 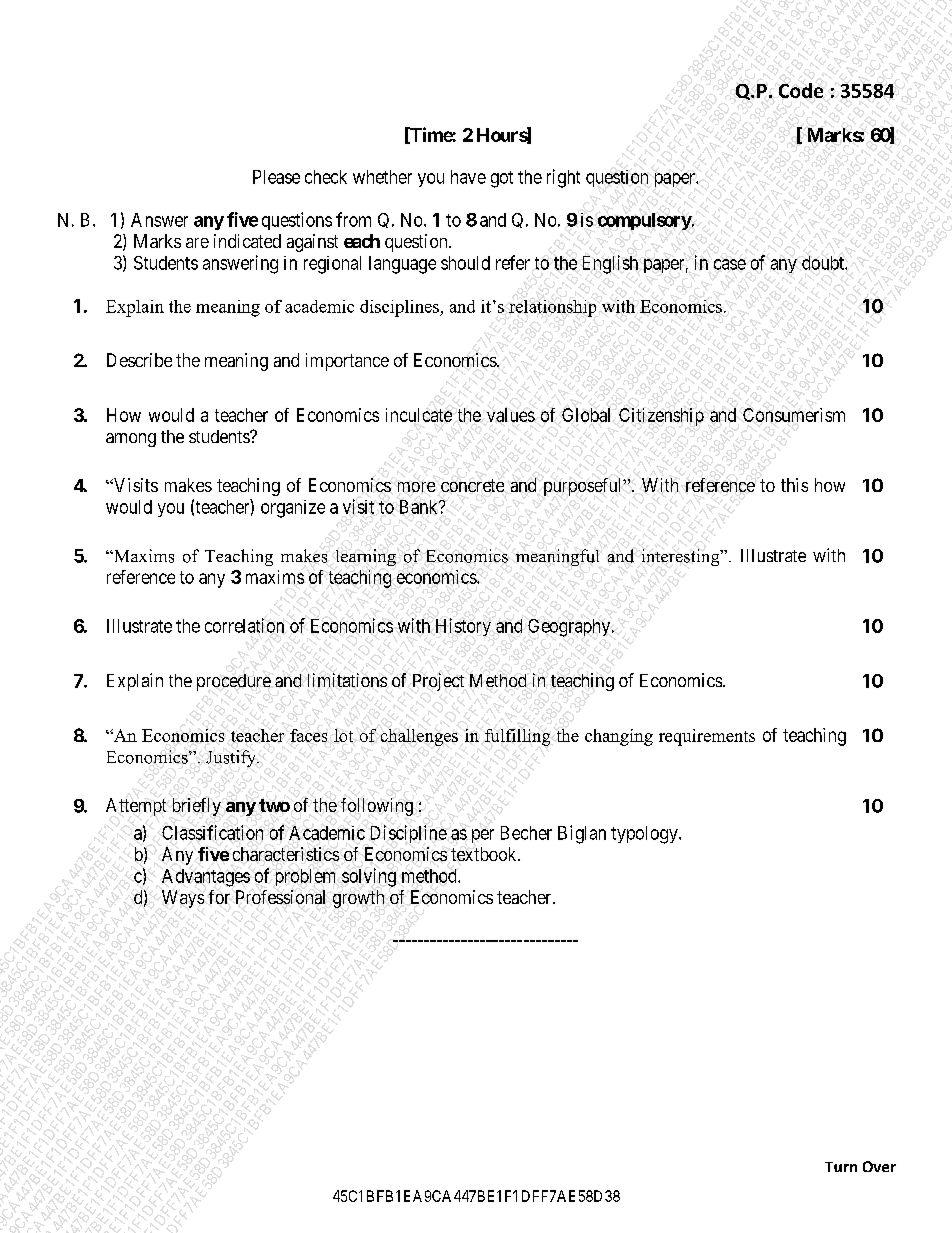 I want to click on Please, so click(x=276, y=177).
